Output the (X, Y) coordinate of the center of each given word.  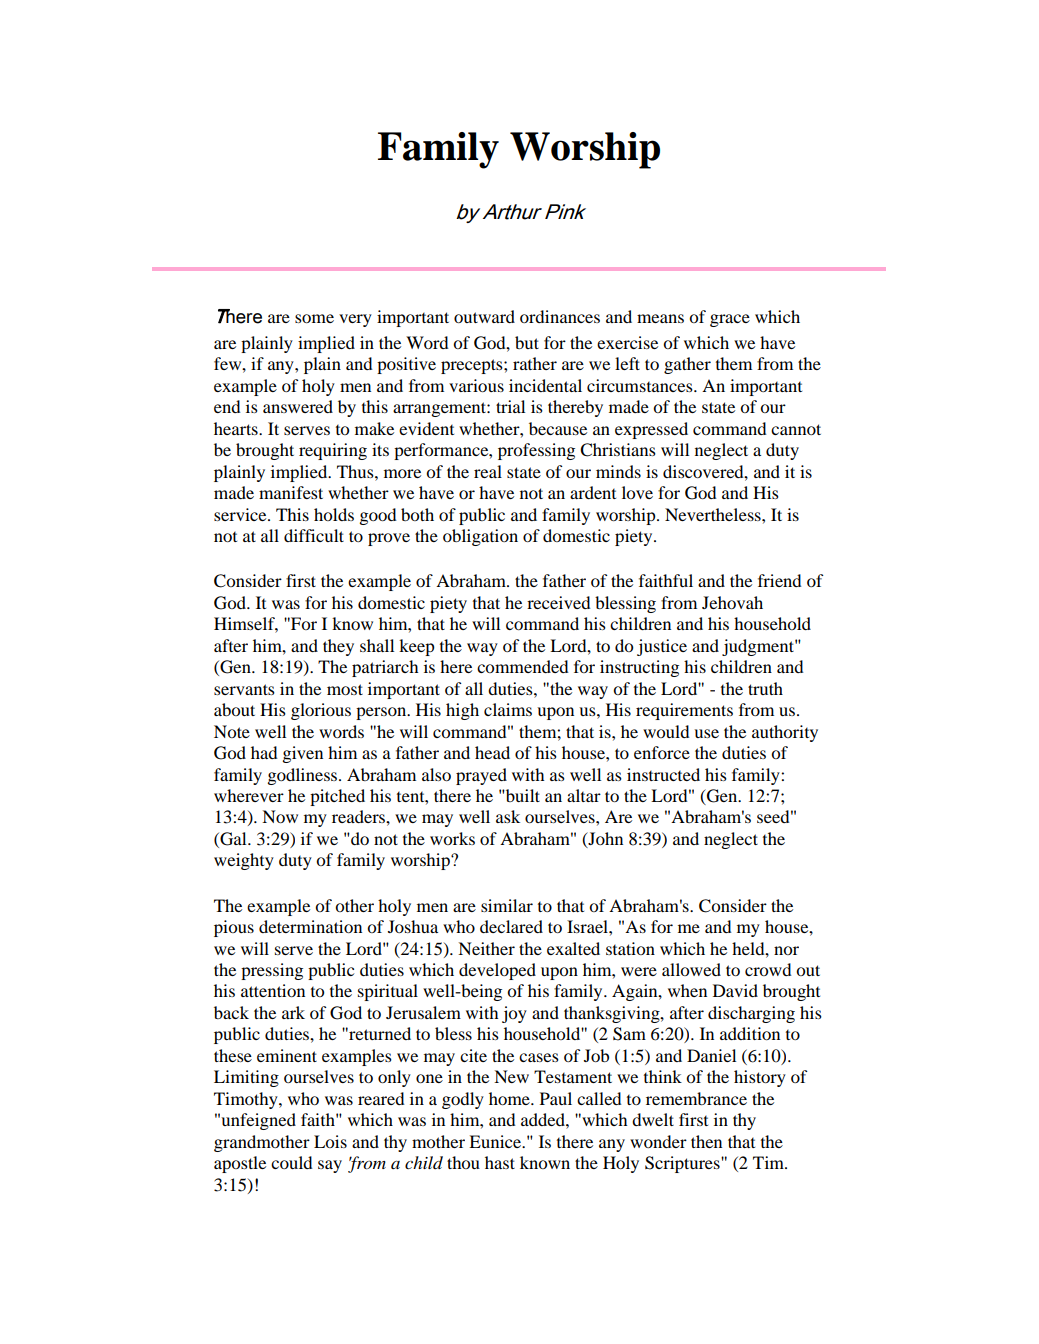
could (292, 1162)
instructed (663, 774)
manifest (291, 492)
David (735, 990)
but (527, 342)
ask (508, 816)
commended (523, 666)
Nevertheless (714, 514)
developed (497, 971)
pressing (272, 971)
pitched (337, 797)
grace (730, 320)
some (314, 318)
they (338, 647)
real (488, 471)
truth (765, 688)
